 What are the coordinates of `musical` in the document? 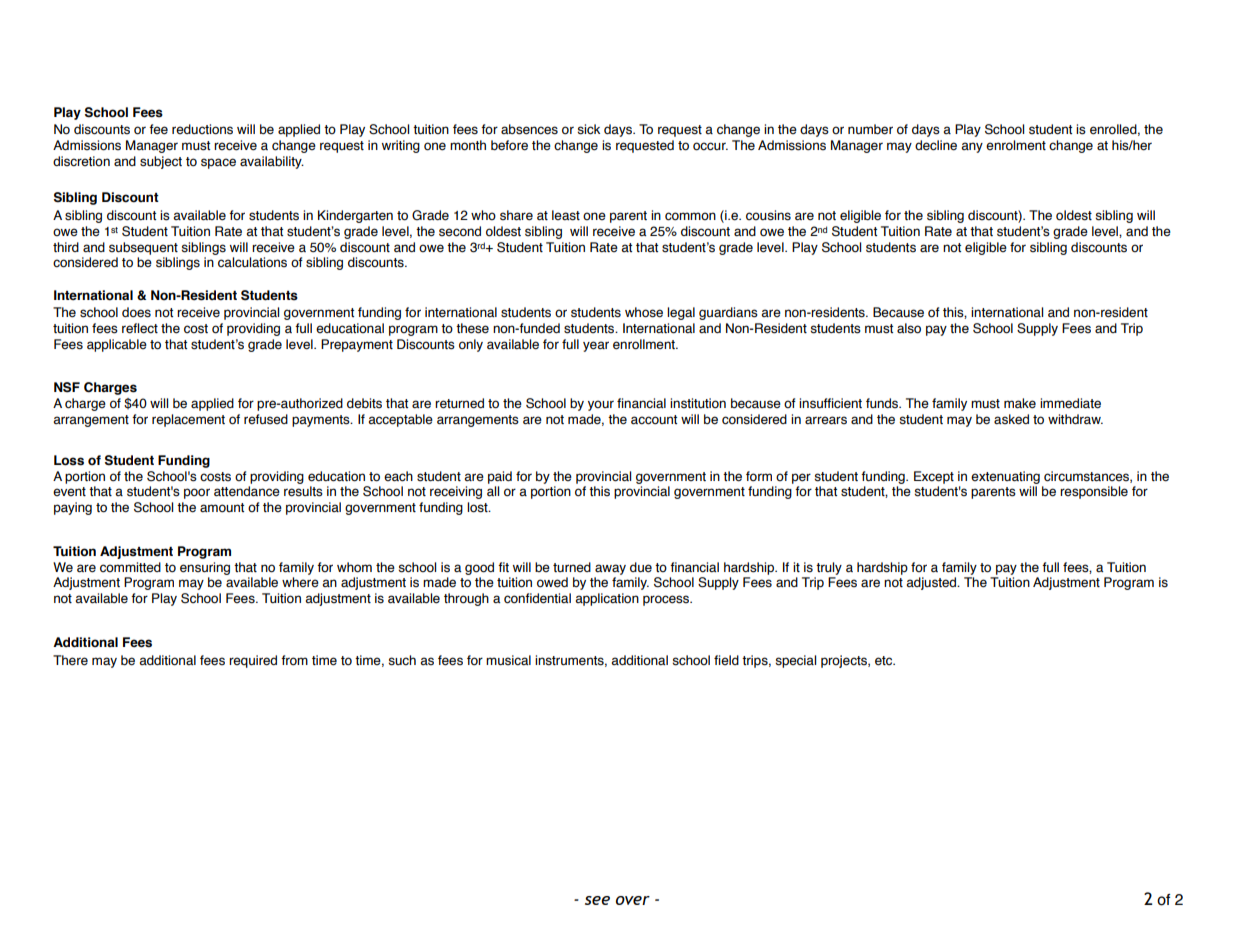 It's located at (508, 660).
